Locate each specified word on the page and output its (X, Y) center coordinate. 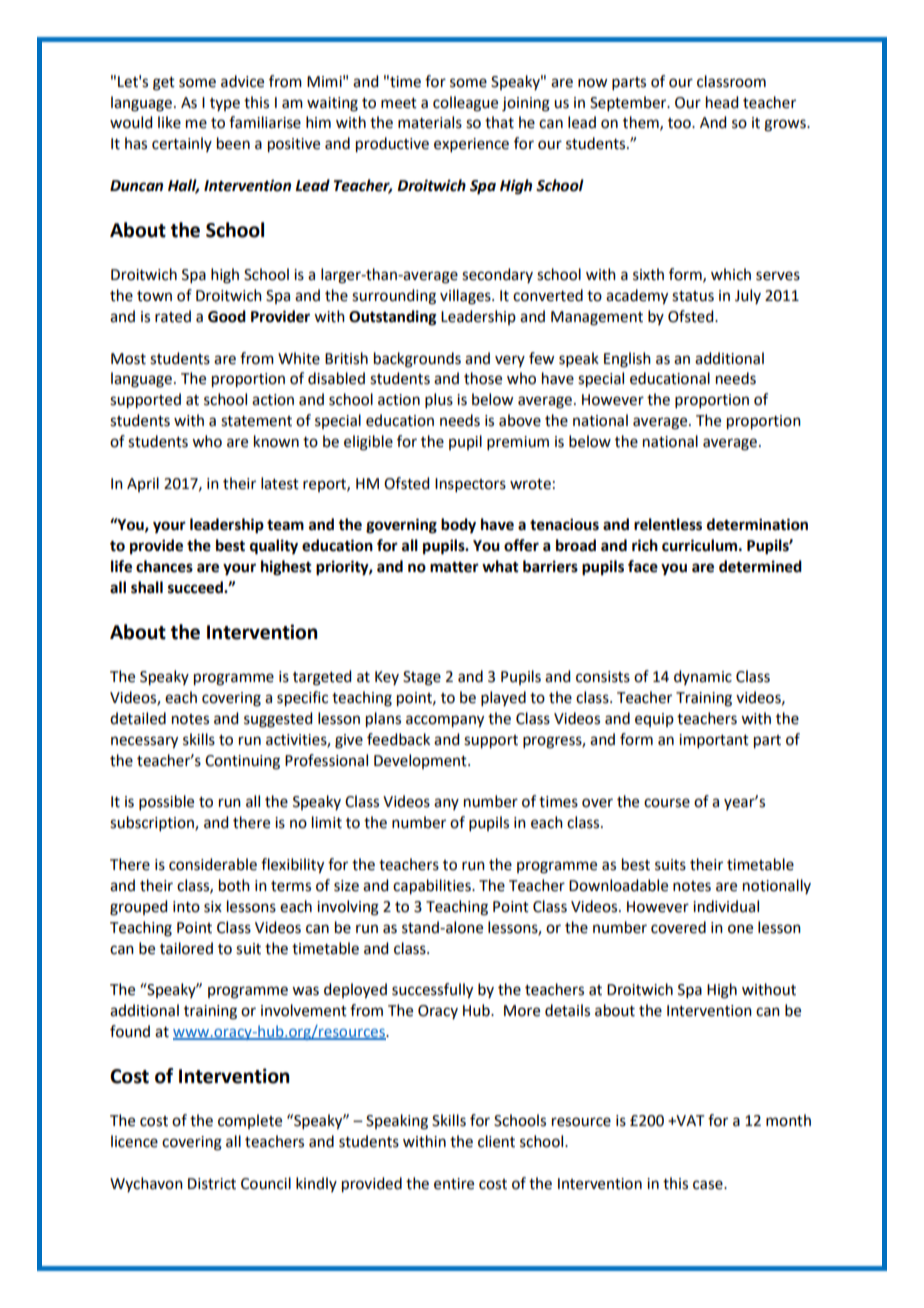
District (212, 1184)
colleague (465, 104)
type (225, 104)
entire (454, 1184)
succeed (196, 587)
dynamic (703, 677)
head (722, 102)
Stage (422, 678)
